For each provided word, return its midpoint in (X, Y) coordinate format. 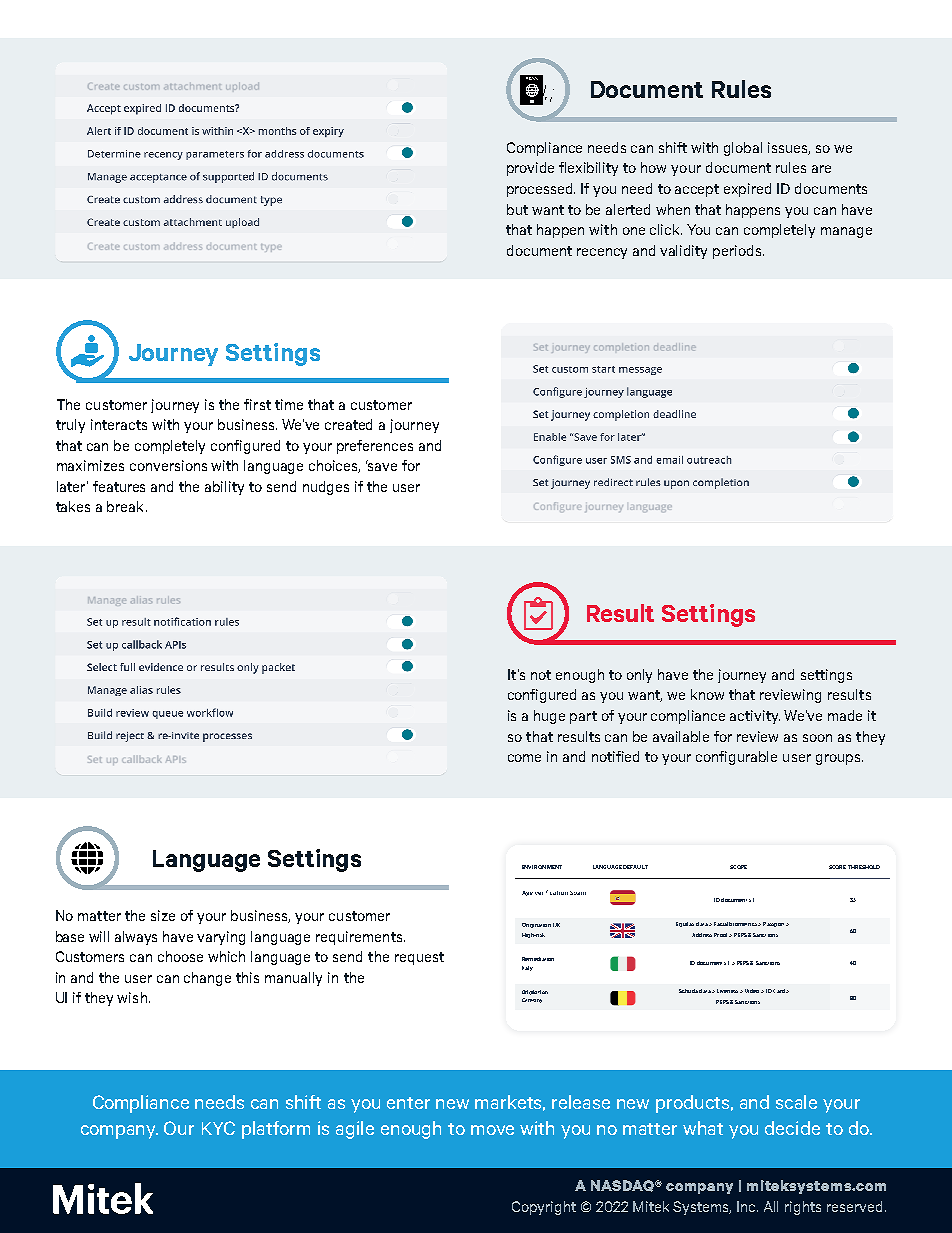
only (639, 676)
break (127, 506)
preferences (375, 447)
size (163, 915)
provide (530, 169)
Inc (747, 1206)
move (492, 1130)
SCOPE (738, 867)
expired (747, 190)
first (257, 404)
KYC (218, 1128)
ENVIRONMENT (542, 867)
